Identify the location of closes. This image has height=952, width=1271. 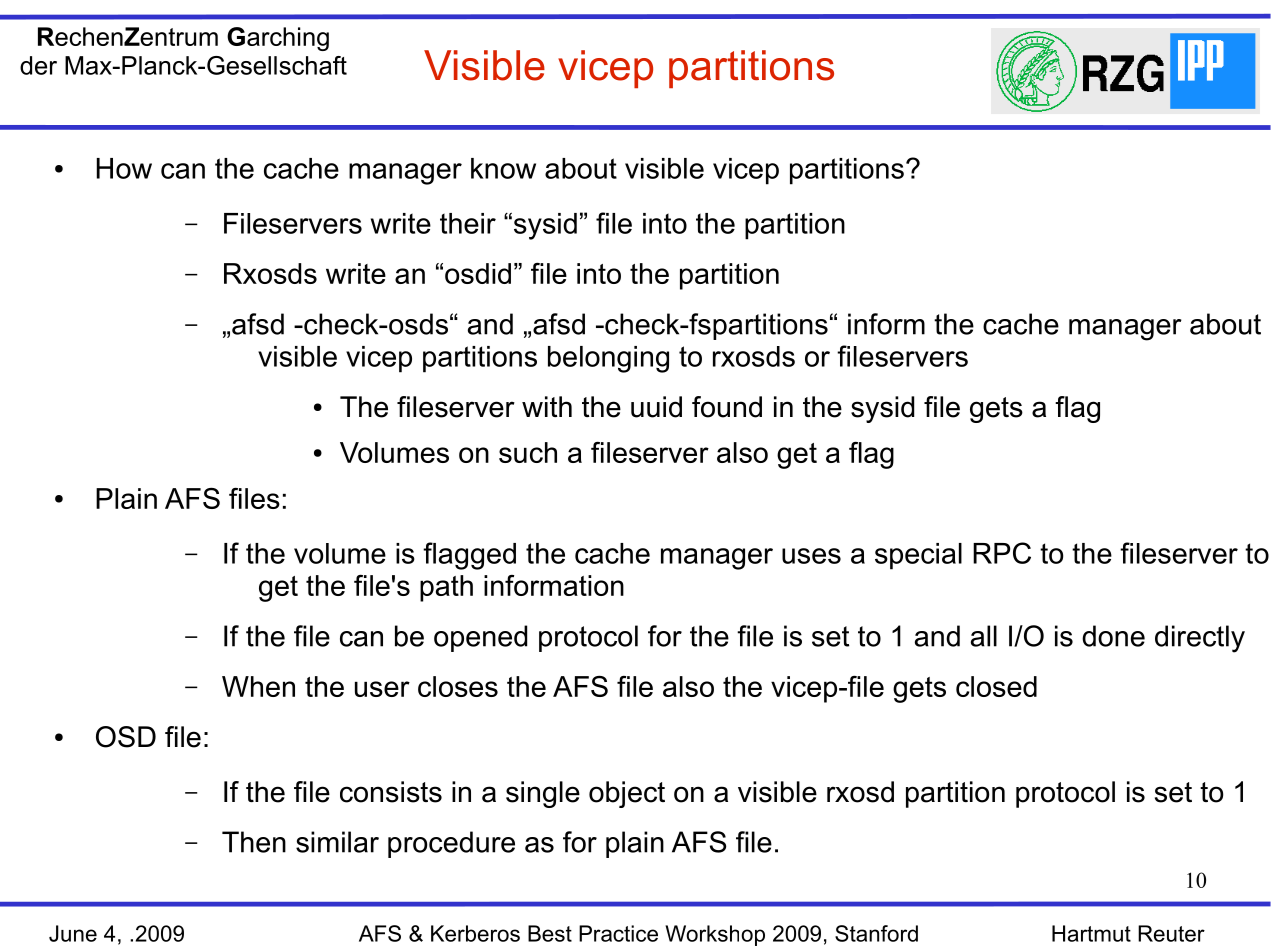
(458, 686).
